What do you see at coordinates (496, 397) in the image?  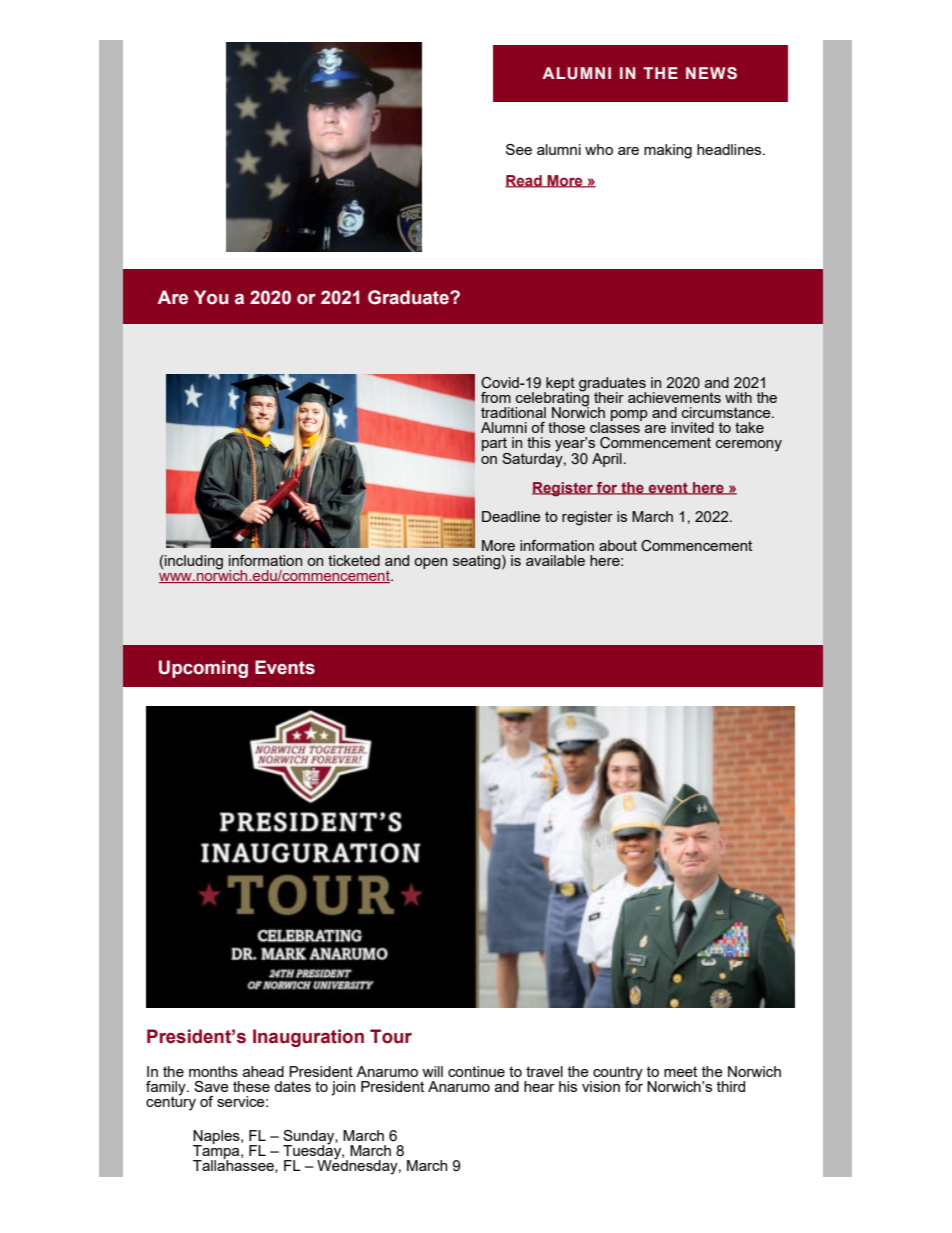 I see `from` at bounding box center [496, 397].
